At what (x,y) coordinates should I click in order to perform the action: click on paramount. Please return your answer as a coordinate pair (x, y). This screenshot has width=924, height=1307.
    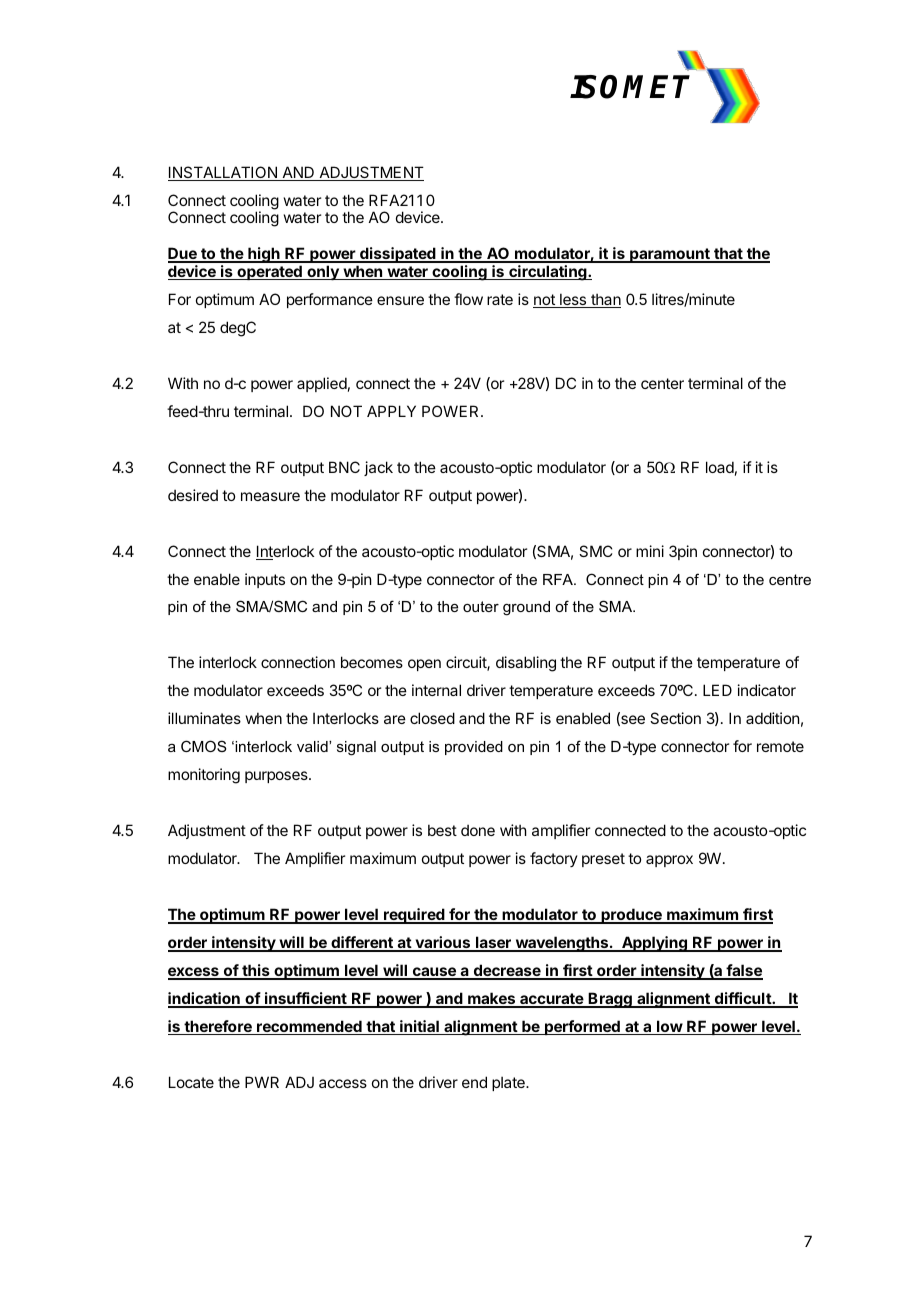
    Looking at the image, I should click on (670, 255).
